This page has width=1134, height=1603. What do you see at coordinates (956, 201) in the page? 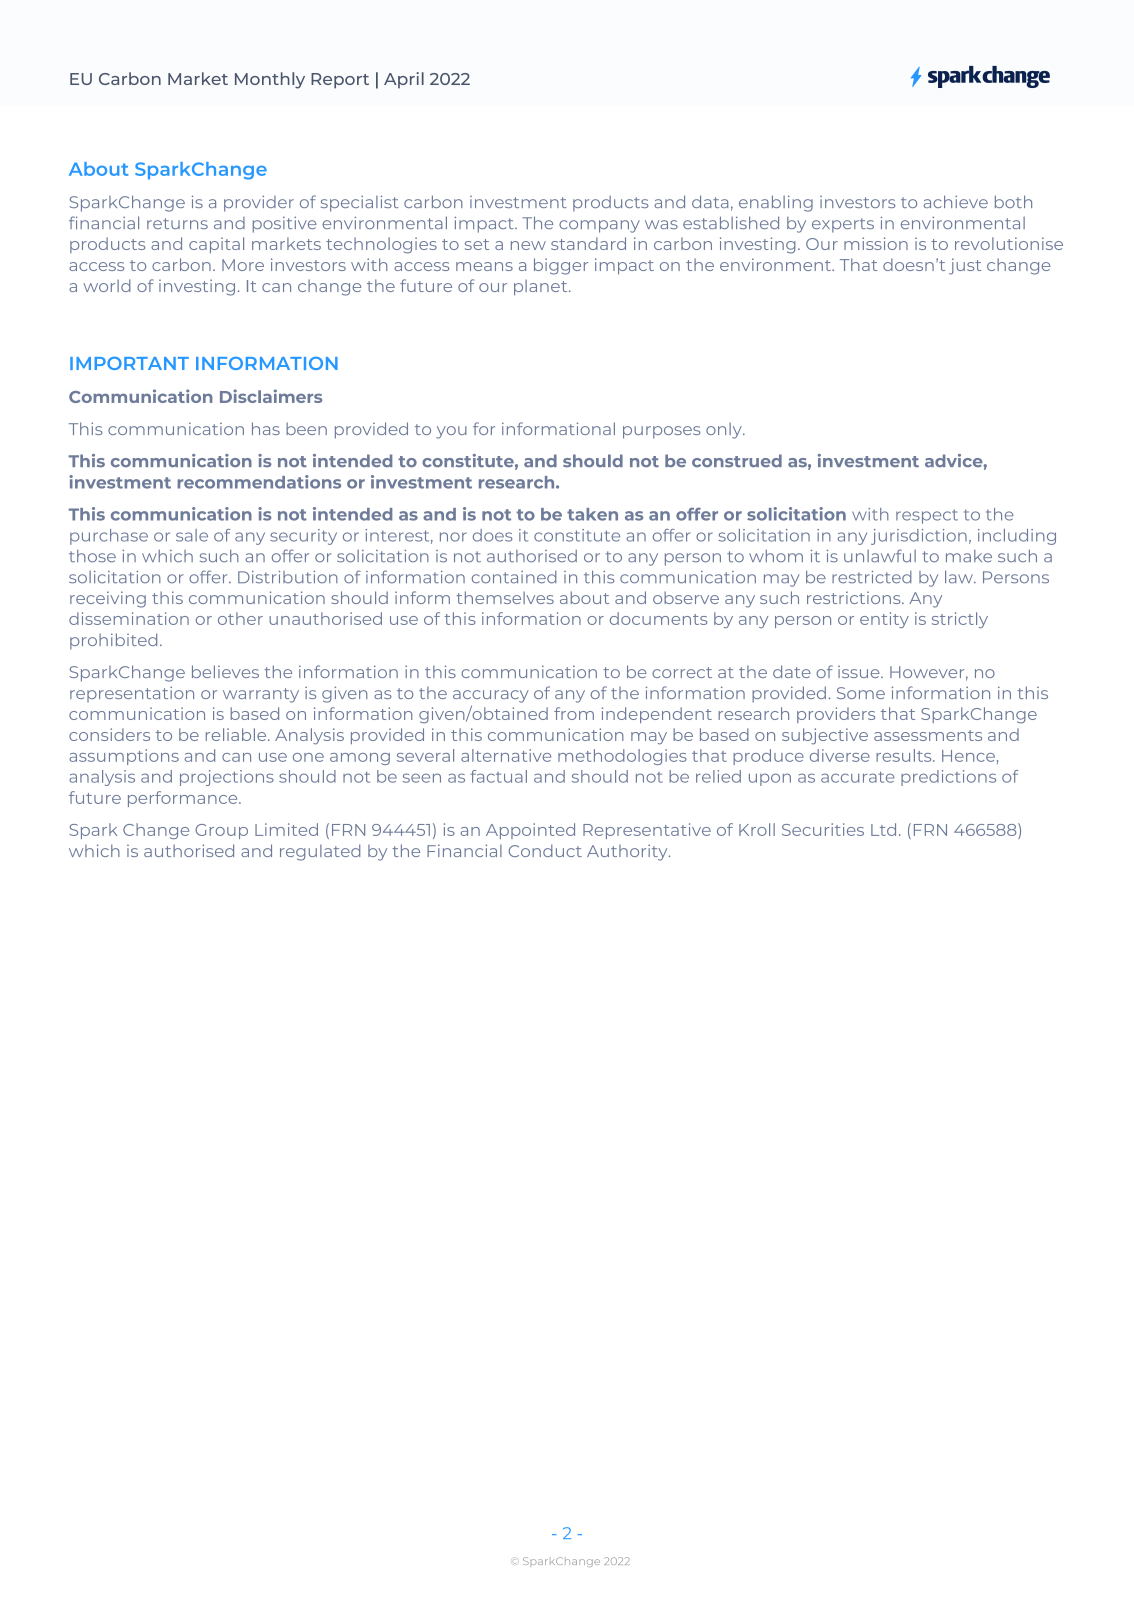
I see `achieve` at bounding box center [956, 201].
